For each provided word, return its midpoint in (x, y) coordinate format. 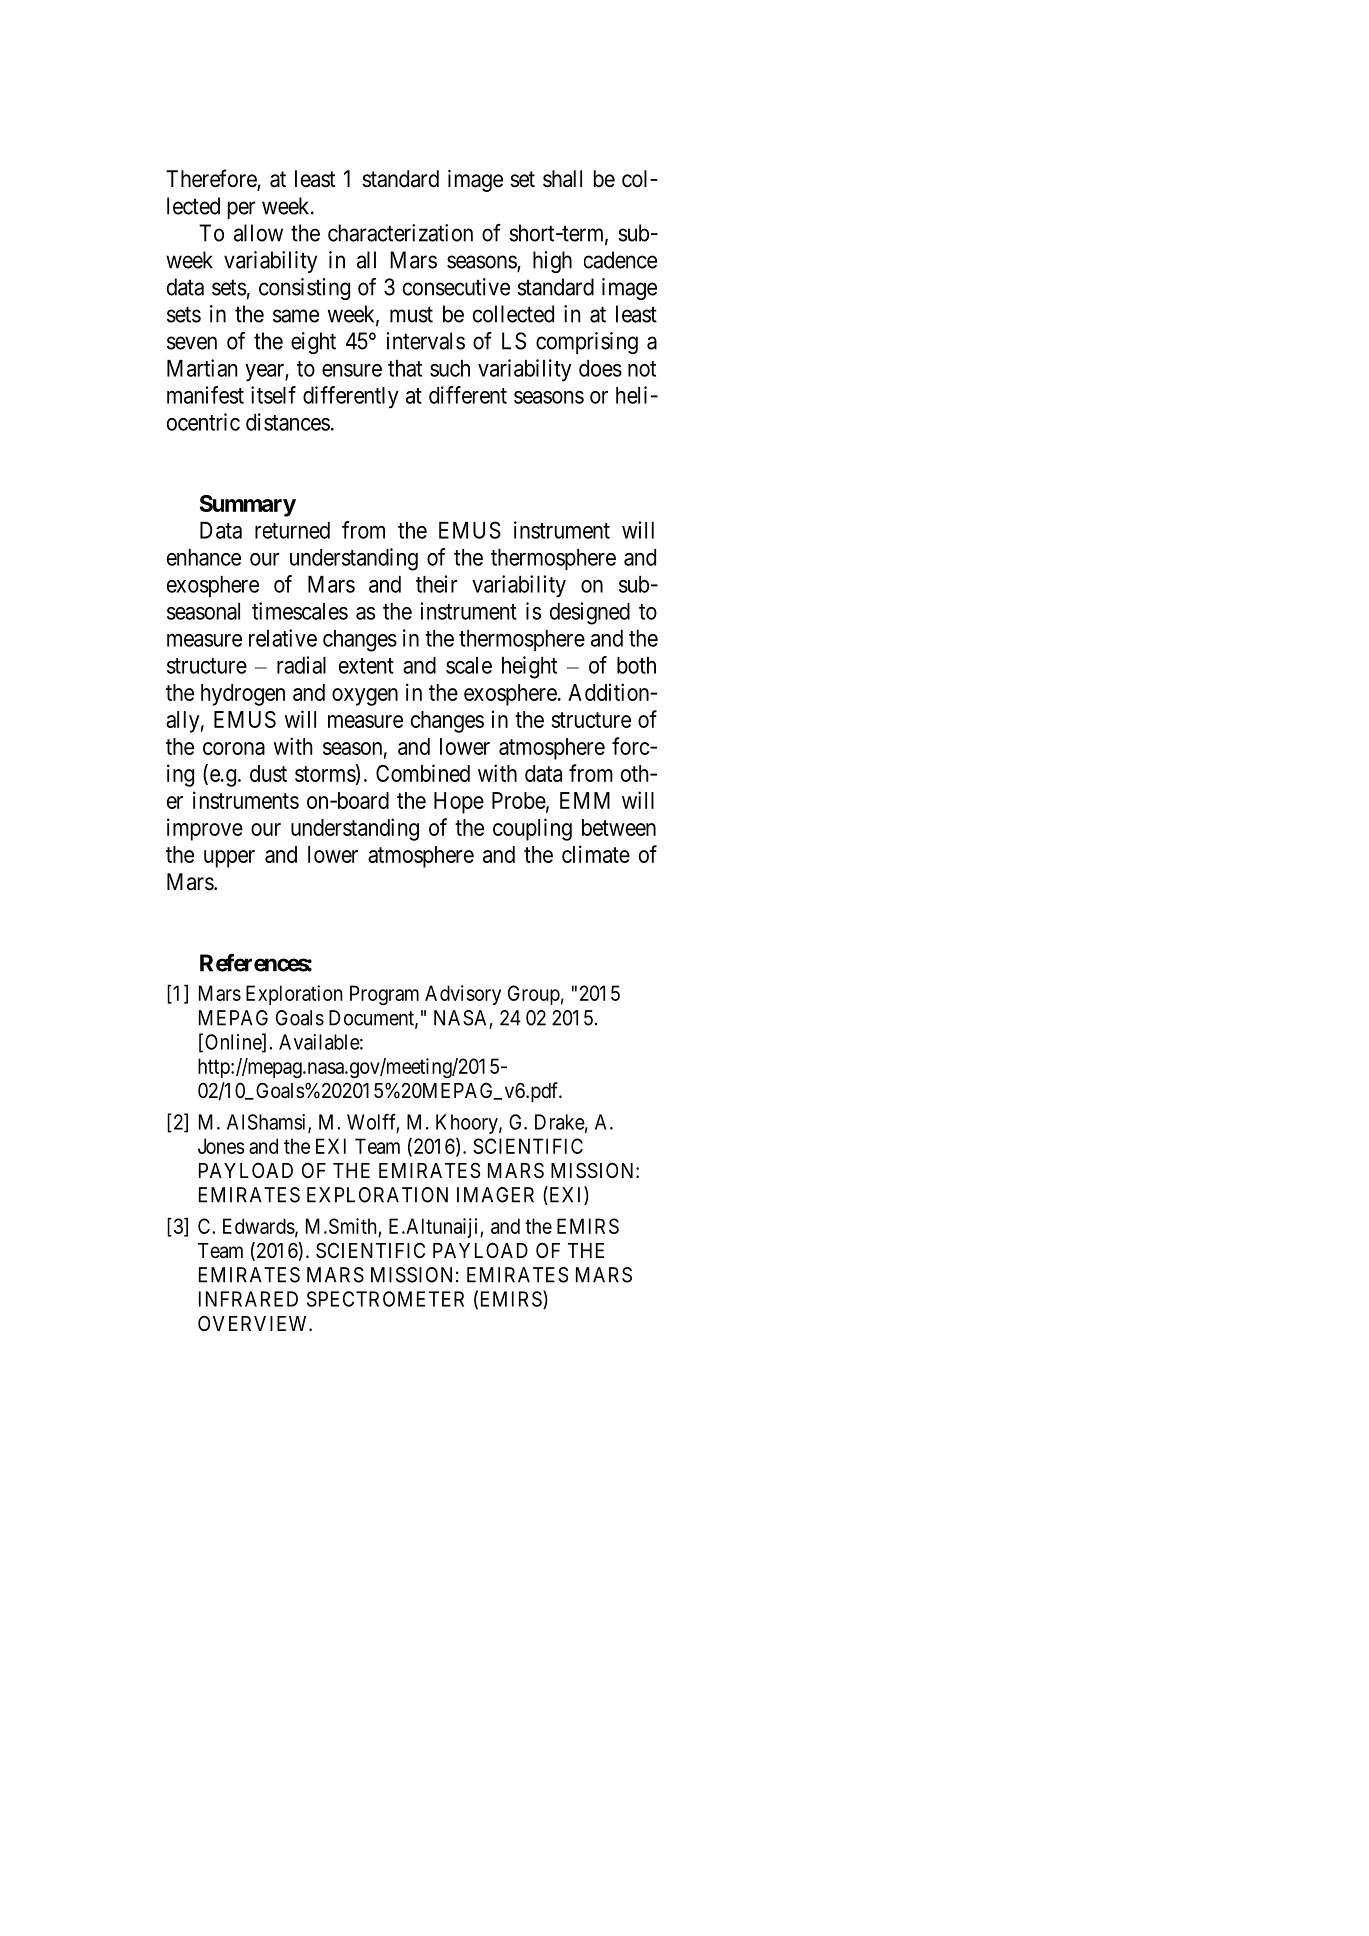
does (600, 368)
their (437, 584)
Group (534, 995)
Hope (459, 803)
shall (562, 179)
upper (229, 859)
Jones (221, 1146)
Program (384, 995)
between (619, 827)
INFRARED (248, 1299)
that (405, 368)
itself (273, 395)
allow (258, 233)
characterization (400, 233)
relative (283, 638)
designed (590, 613)
